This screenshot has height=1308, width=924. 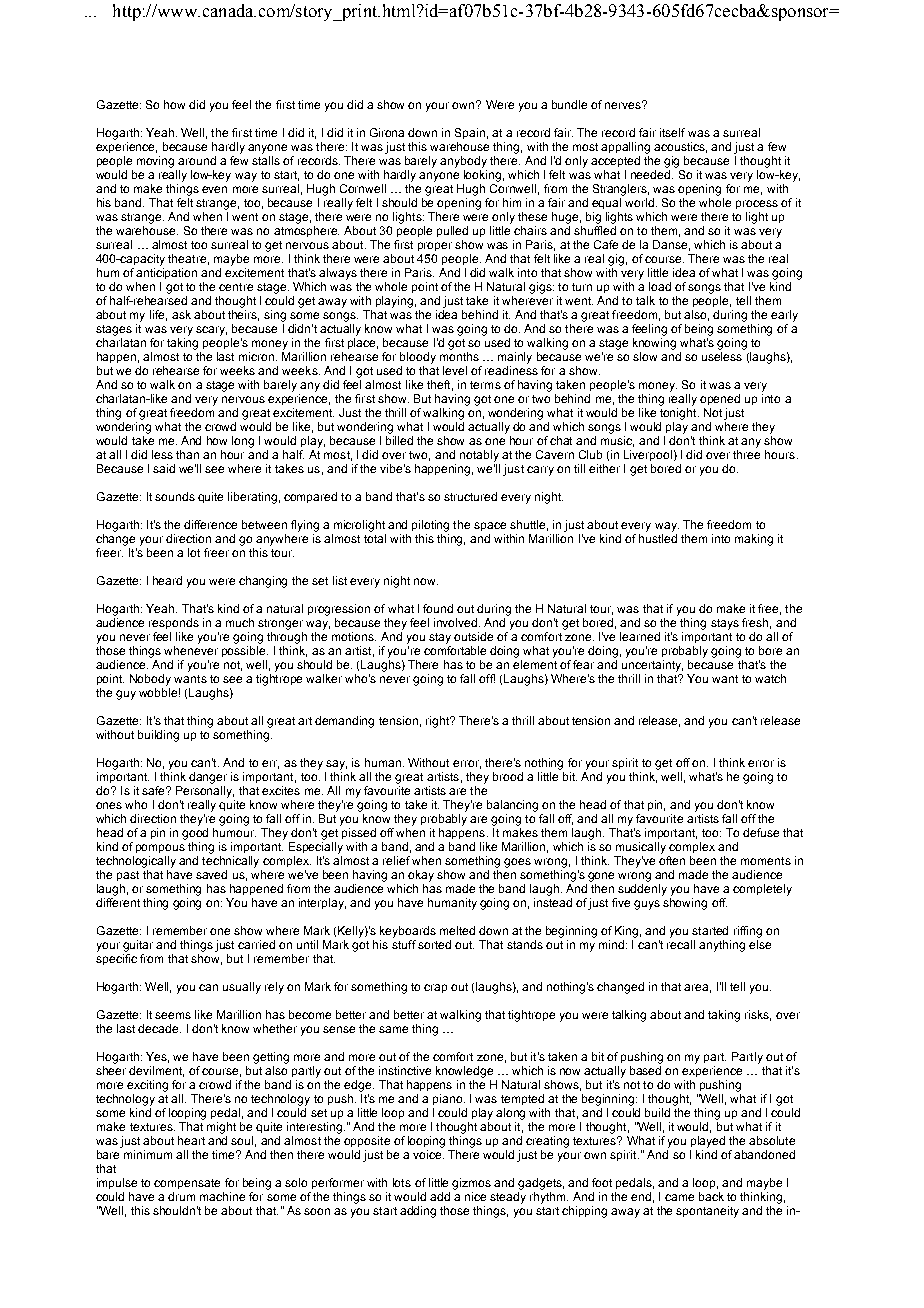 What do you see at coordinates (175, 496) in the screenshot?
I see `sounds` at bounding box center [175, 496].
